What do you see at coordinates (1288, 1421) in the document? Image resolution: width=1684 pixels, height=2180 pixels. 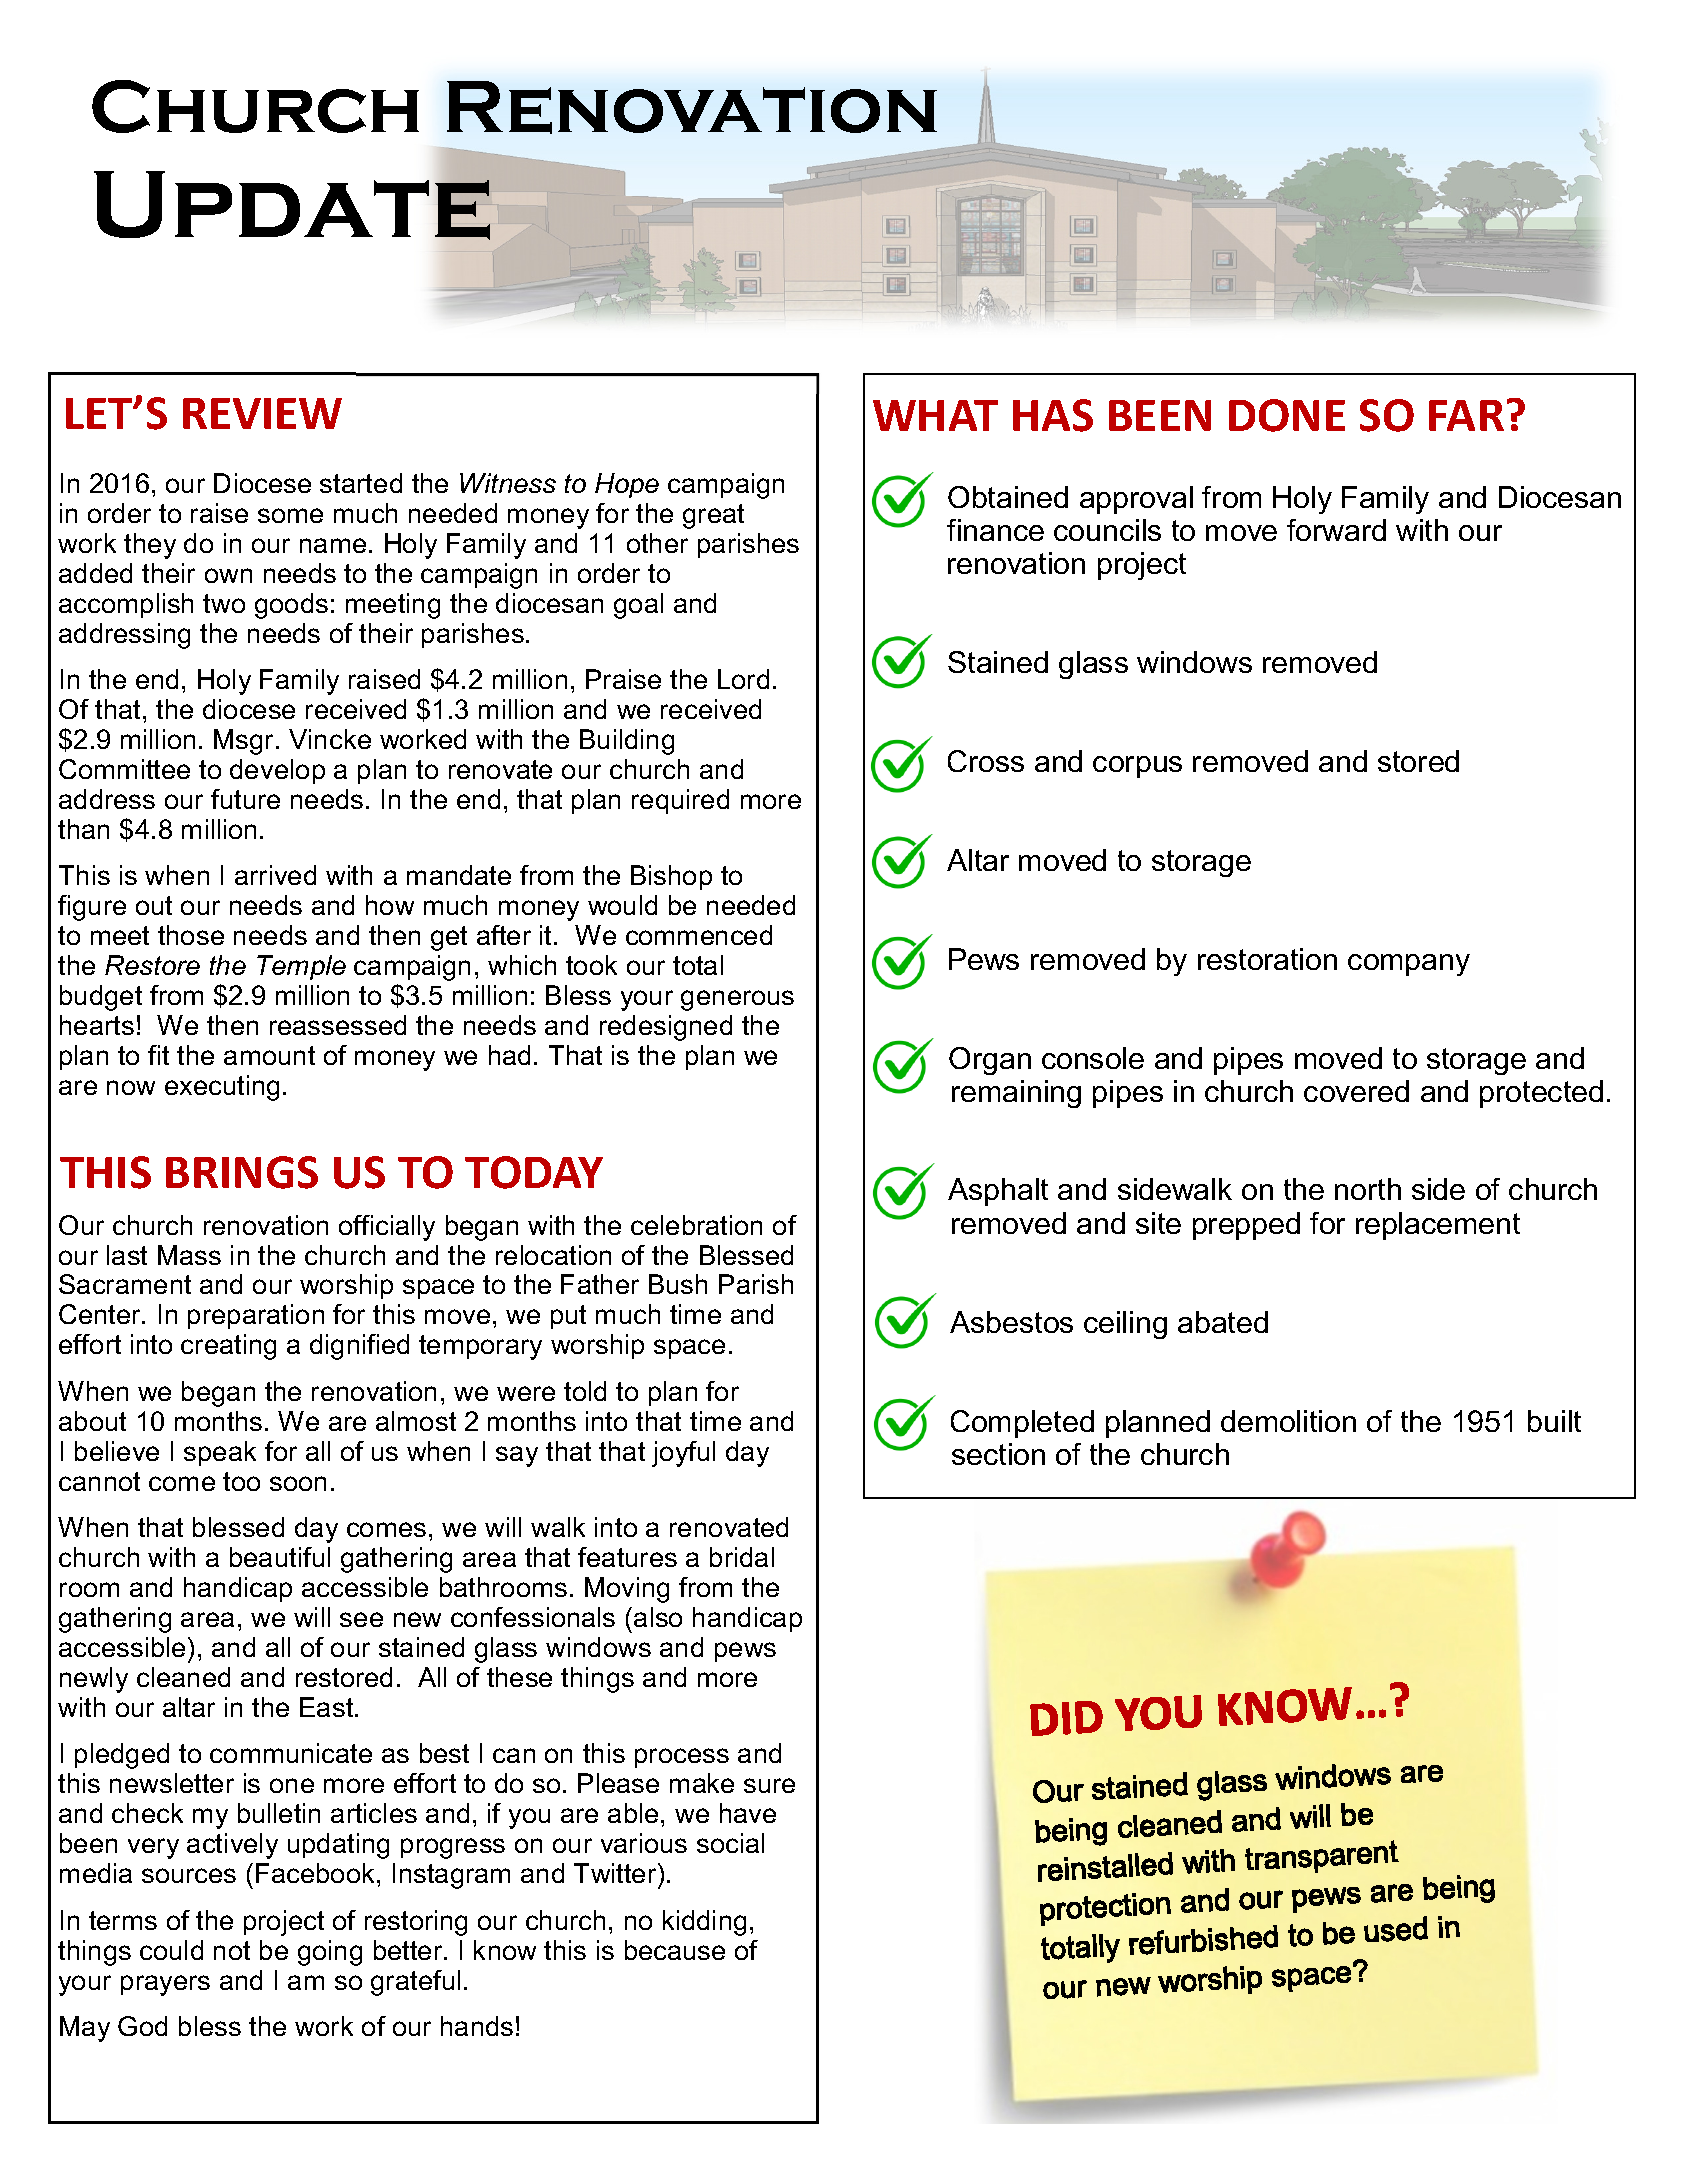 I see `demolition` at bounding box center [1288, 1421].
